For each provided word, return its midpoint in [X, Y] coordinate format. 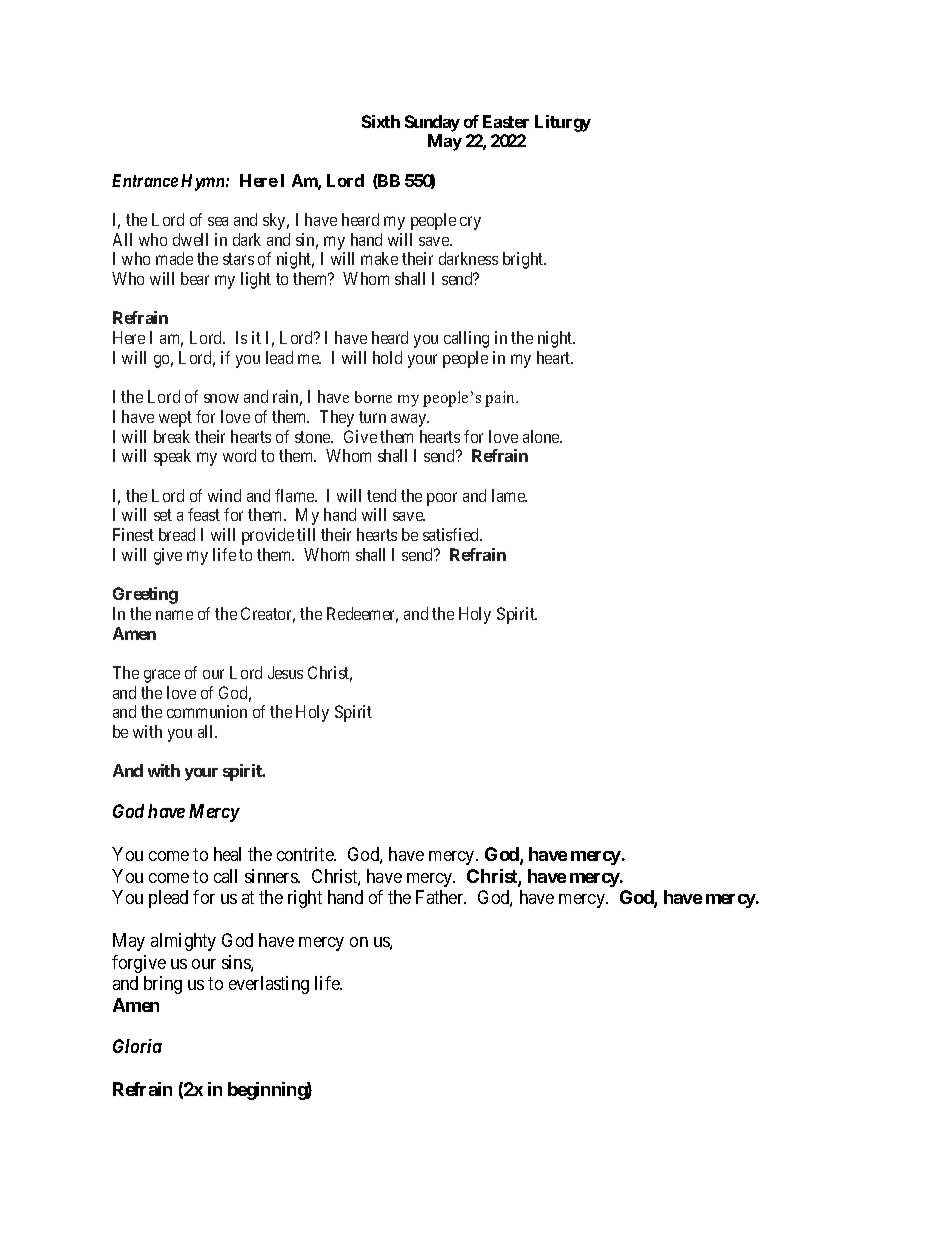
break [172, 436]
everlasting [269, 985]
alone [542, 436]
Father [441, 897]
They [337, 418]
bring [163, 985]
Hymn [204, 182]
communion [207, 711]
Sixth [381, 121]
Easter [506, 121]
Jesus [285, 672]
